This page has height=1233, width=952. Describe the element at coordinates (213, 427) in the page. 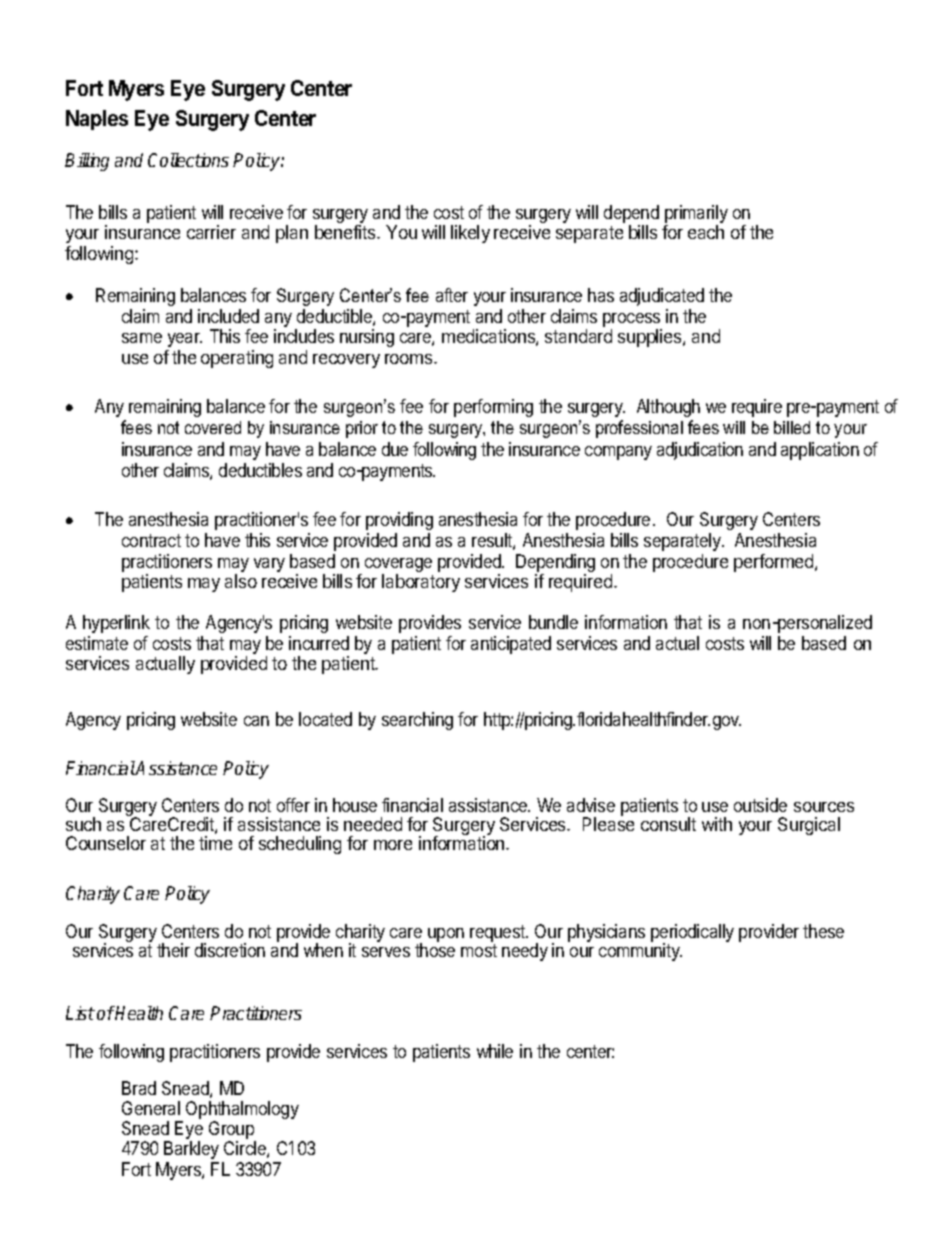

I see `covered` at that location.
